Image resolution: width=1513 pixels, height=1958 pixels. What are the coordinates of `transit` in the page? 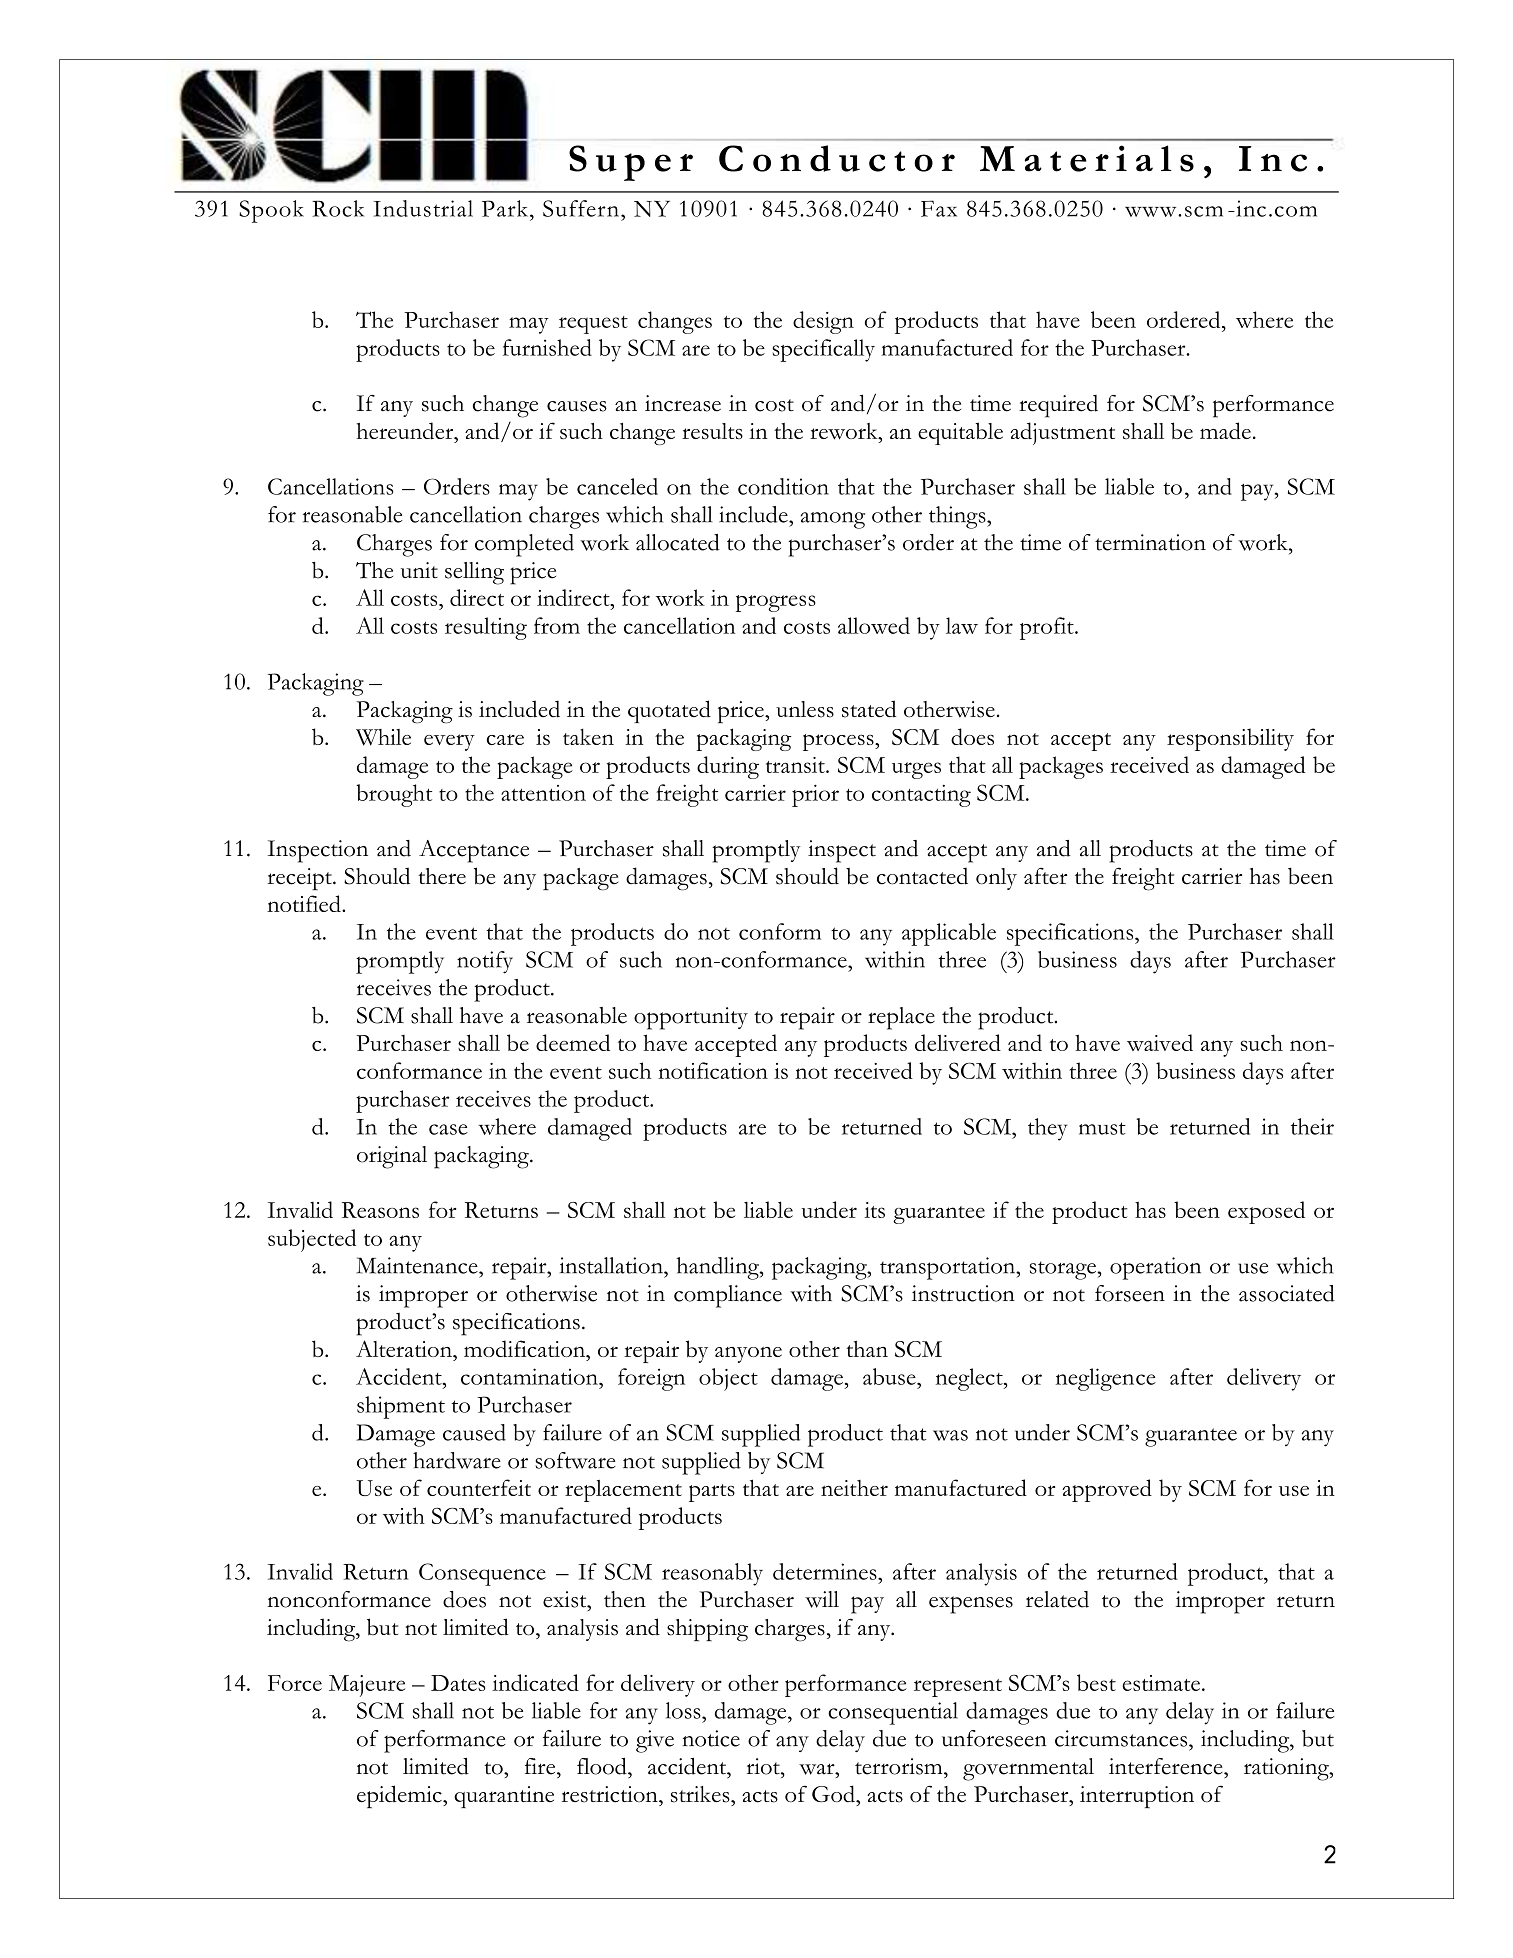 It's located at (796, 765).
